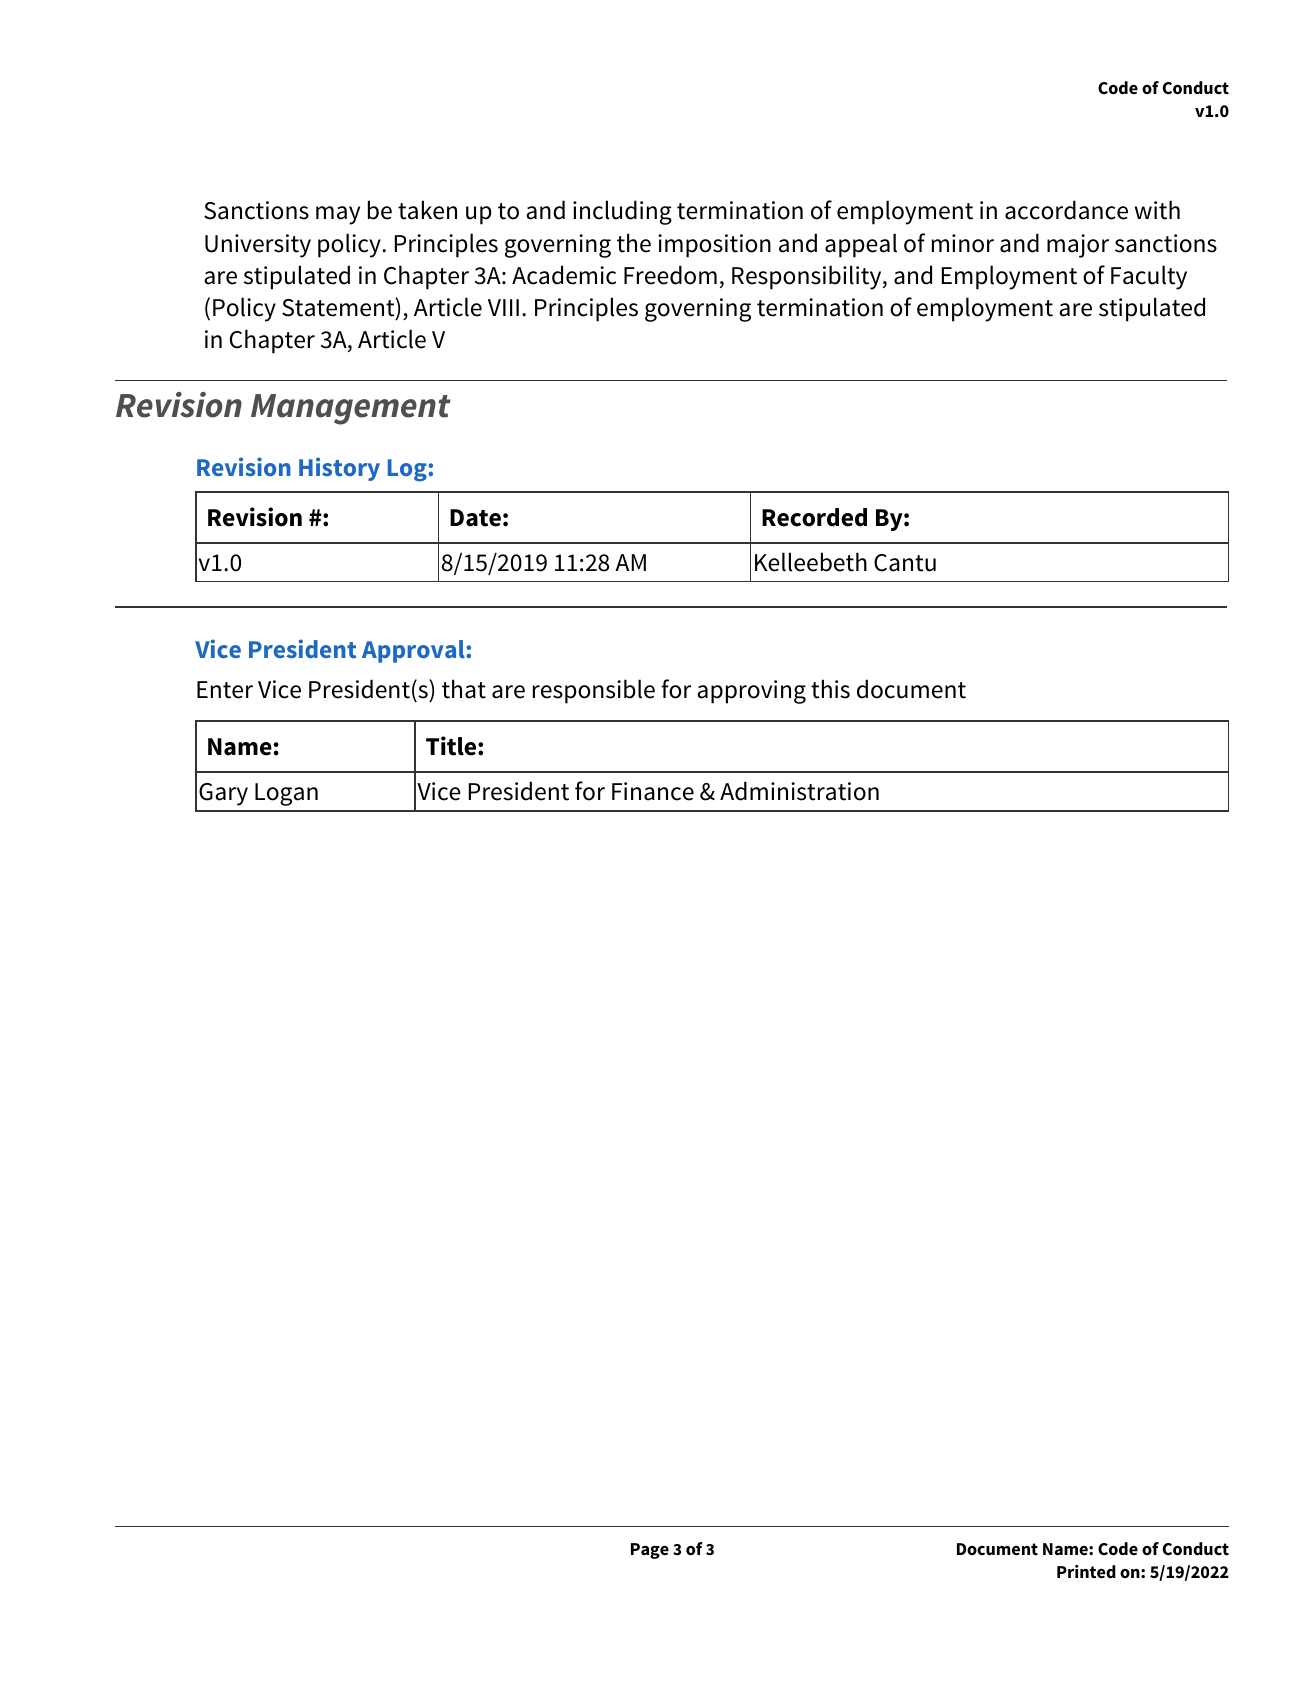  What do you see at coordinates (799, 791) in the image?
I see `Administration` at bounding box center [799, 791].
